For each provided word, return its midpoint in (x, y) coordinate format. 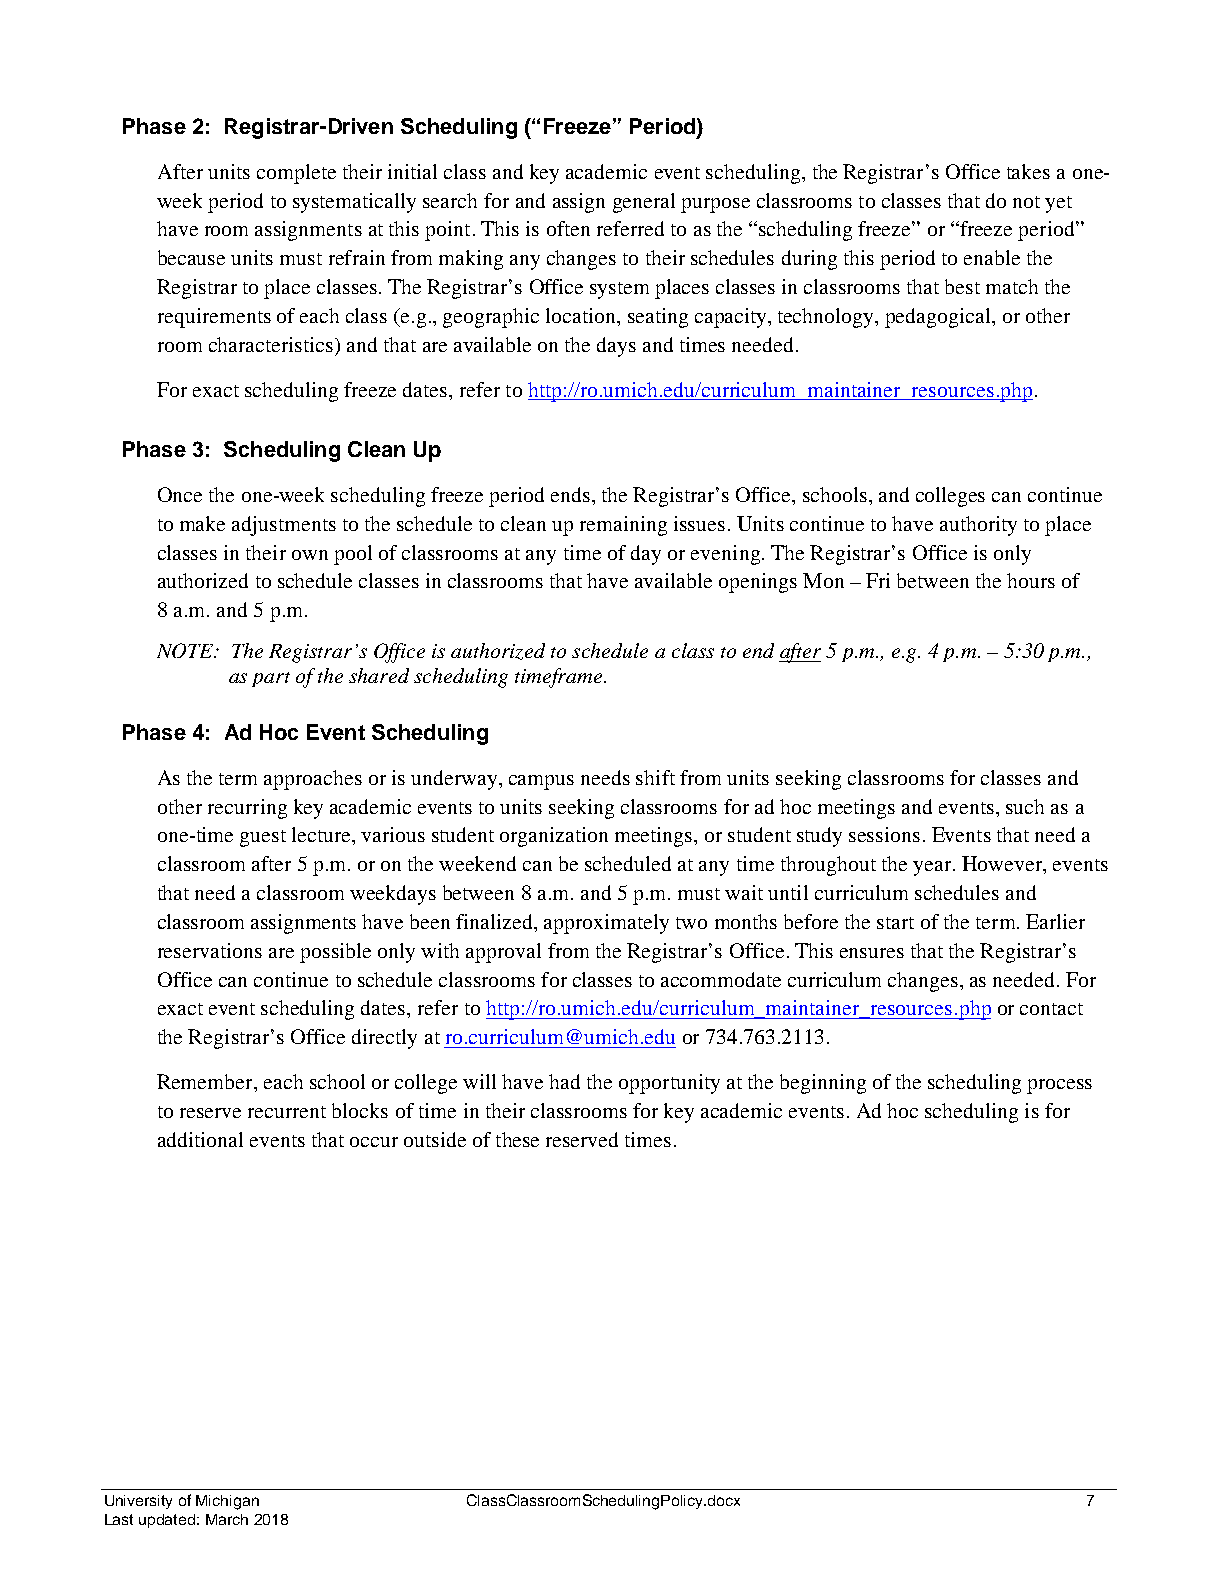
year (933, 868)
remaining (623, 526)
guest (263, 838)
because (191, 257)
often (568, 228)
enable (992, 257)
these (517, 1139)
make (202, 523)
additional (200, 1139)
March (227, 1519)
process (1059, 1086)
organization (554, 837)
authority (978, 526)
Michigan (227, 1502)
